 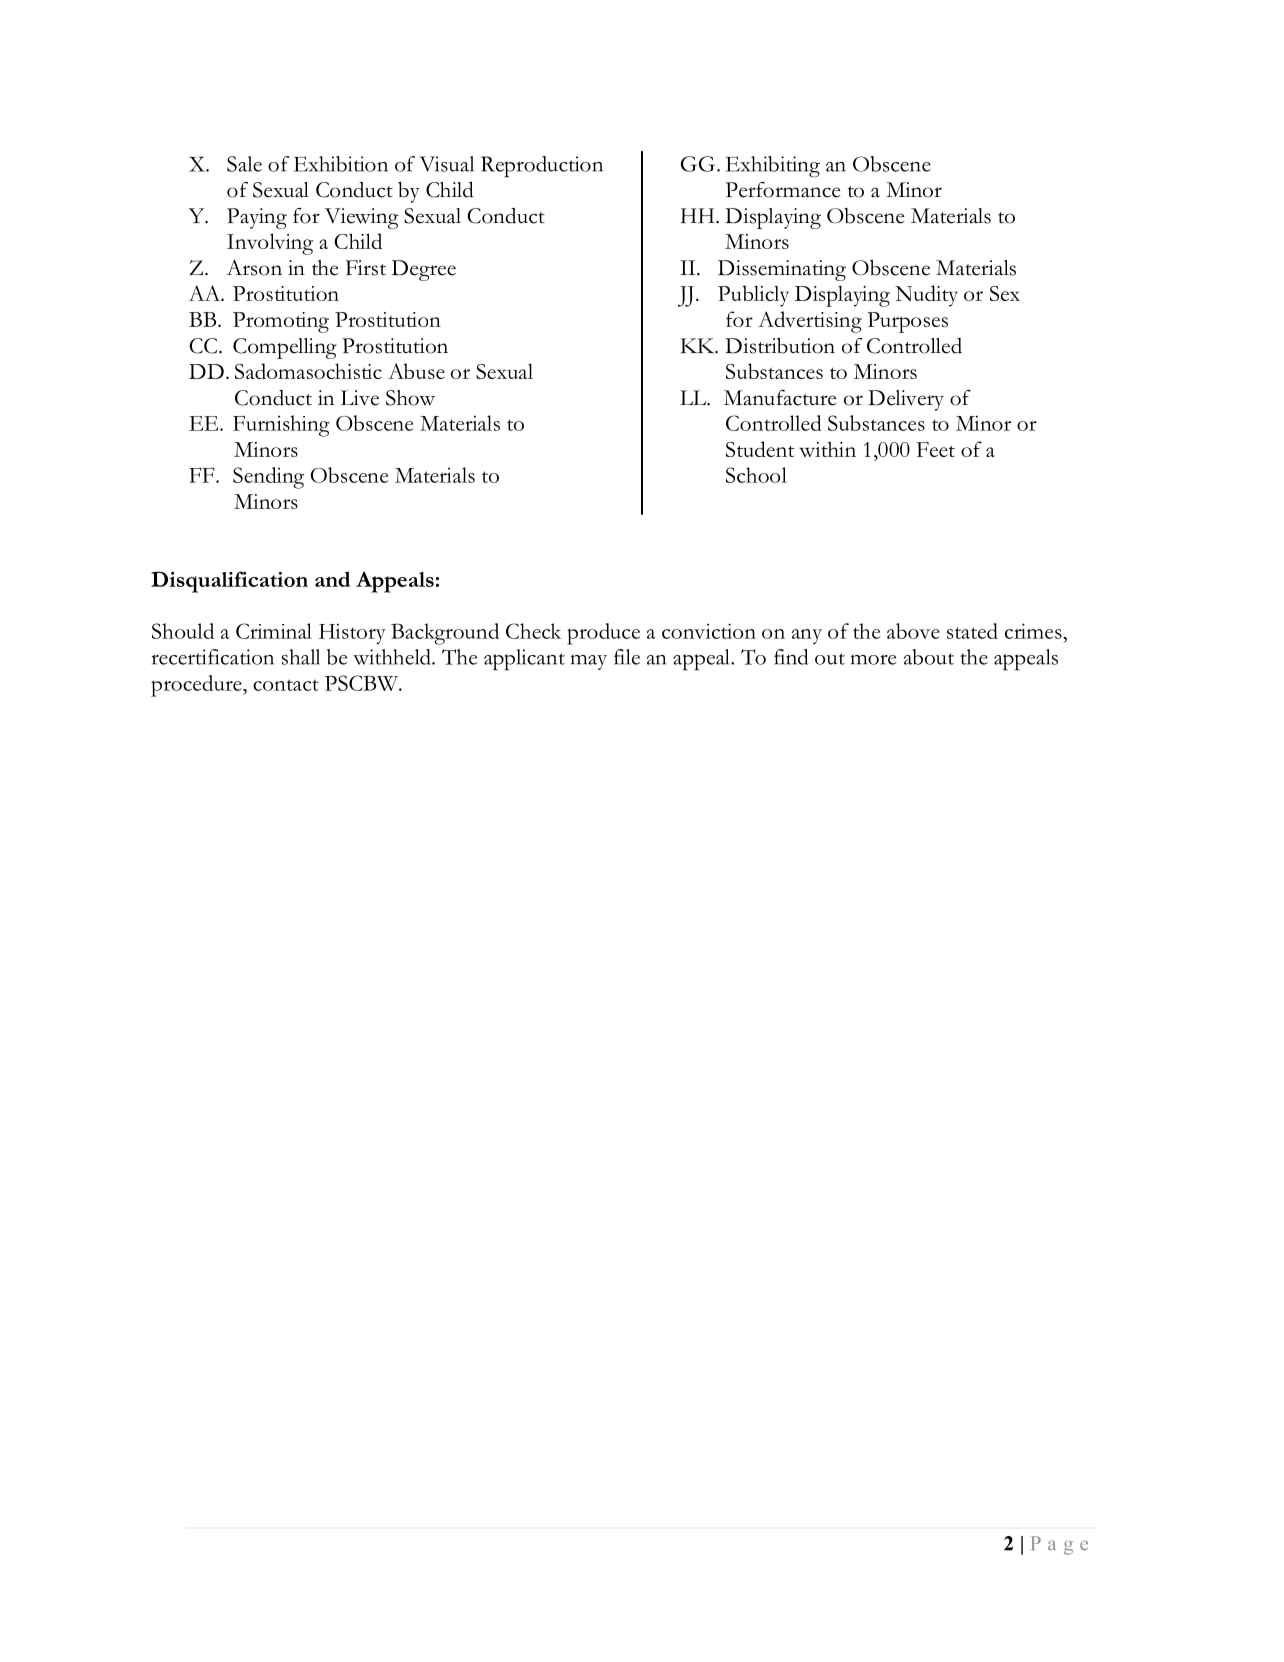 I want to click on Paying, so click(x=257, y=218).
